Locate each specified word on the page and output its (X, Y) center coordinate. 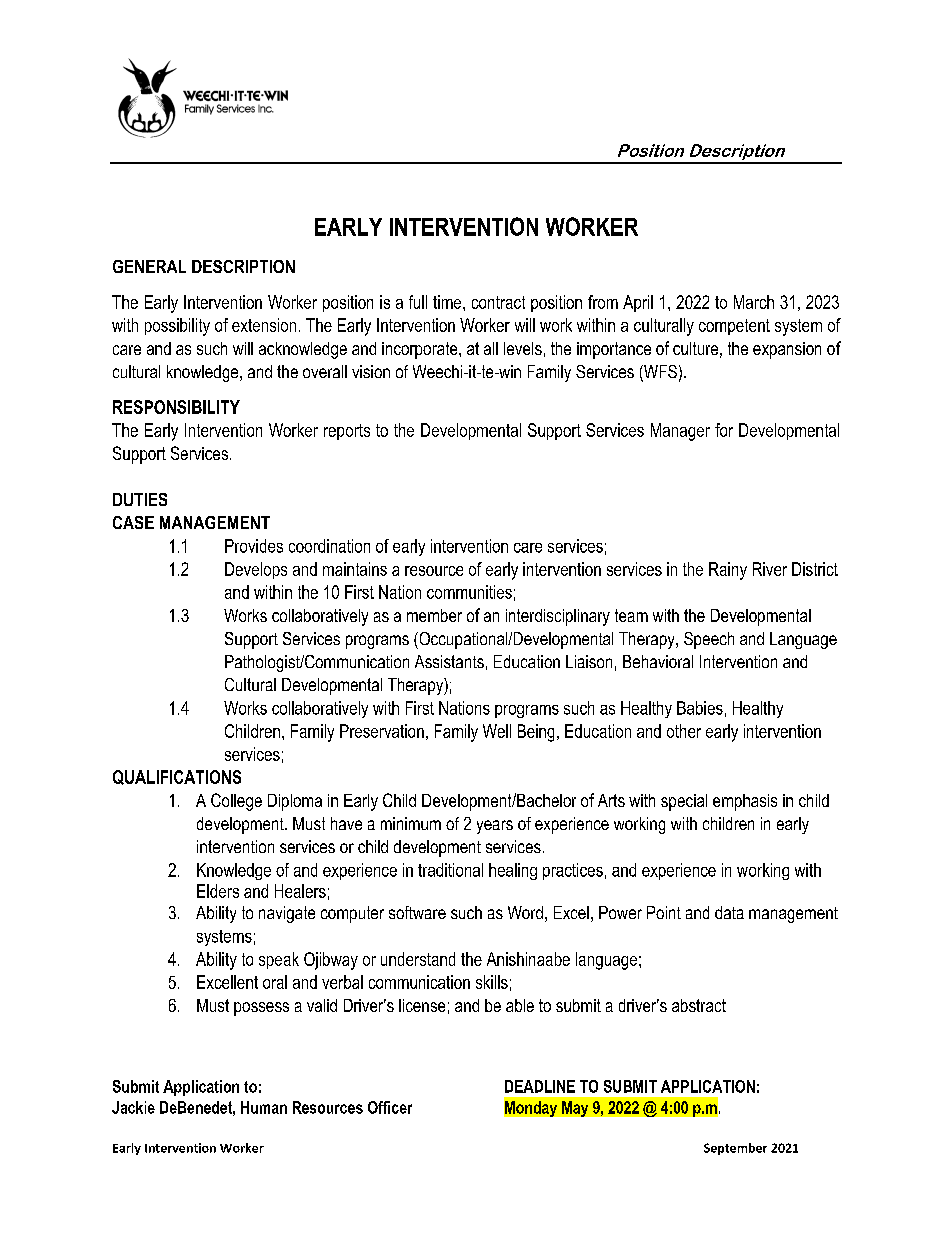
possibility (177, 327)
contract (498, 302)
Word (525, 912)
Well (497, 731)
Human (264, 1107)
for (724, 430)
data (729, 912)
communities (469, 592)
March (754, 302)
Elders (218, 891)
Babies (700, 708)
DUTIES (140, 499)
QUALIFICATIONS (177, 777)
